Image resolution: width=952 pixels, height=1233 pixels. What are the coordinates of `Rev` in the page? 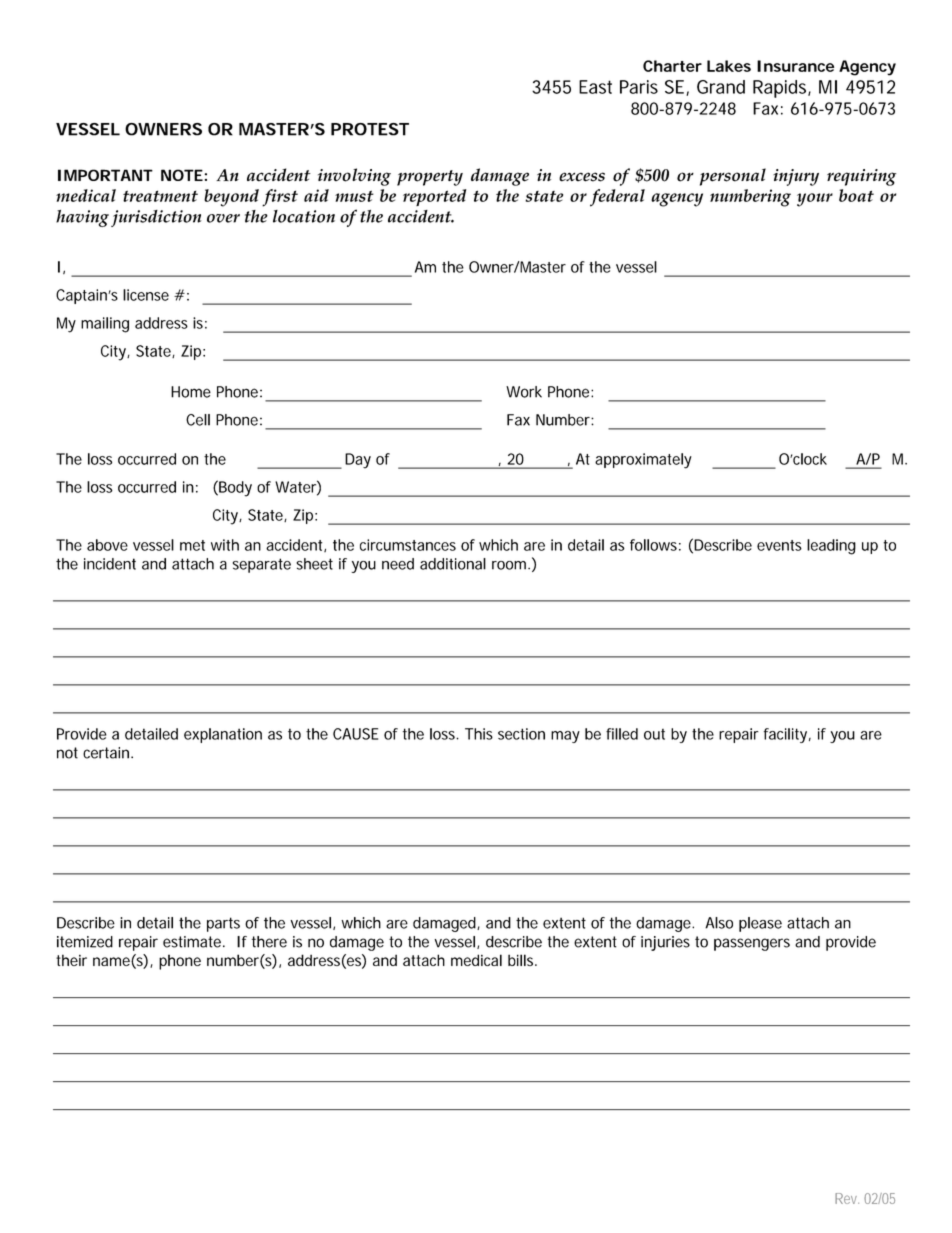 It's located at (847, 1198).
